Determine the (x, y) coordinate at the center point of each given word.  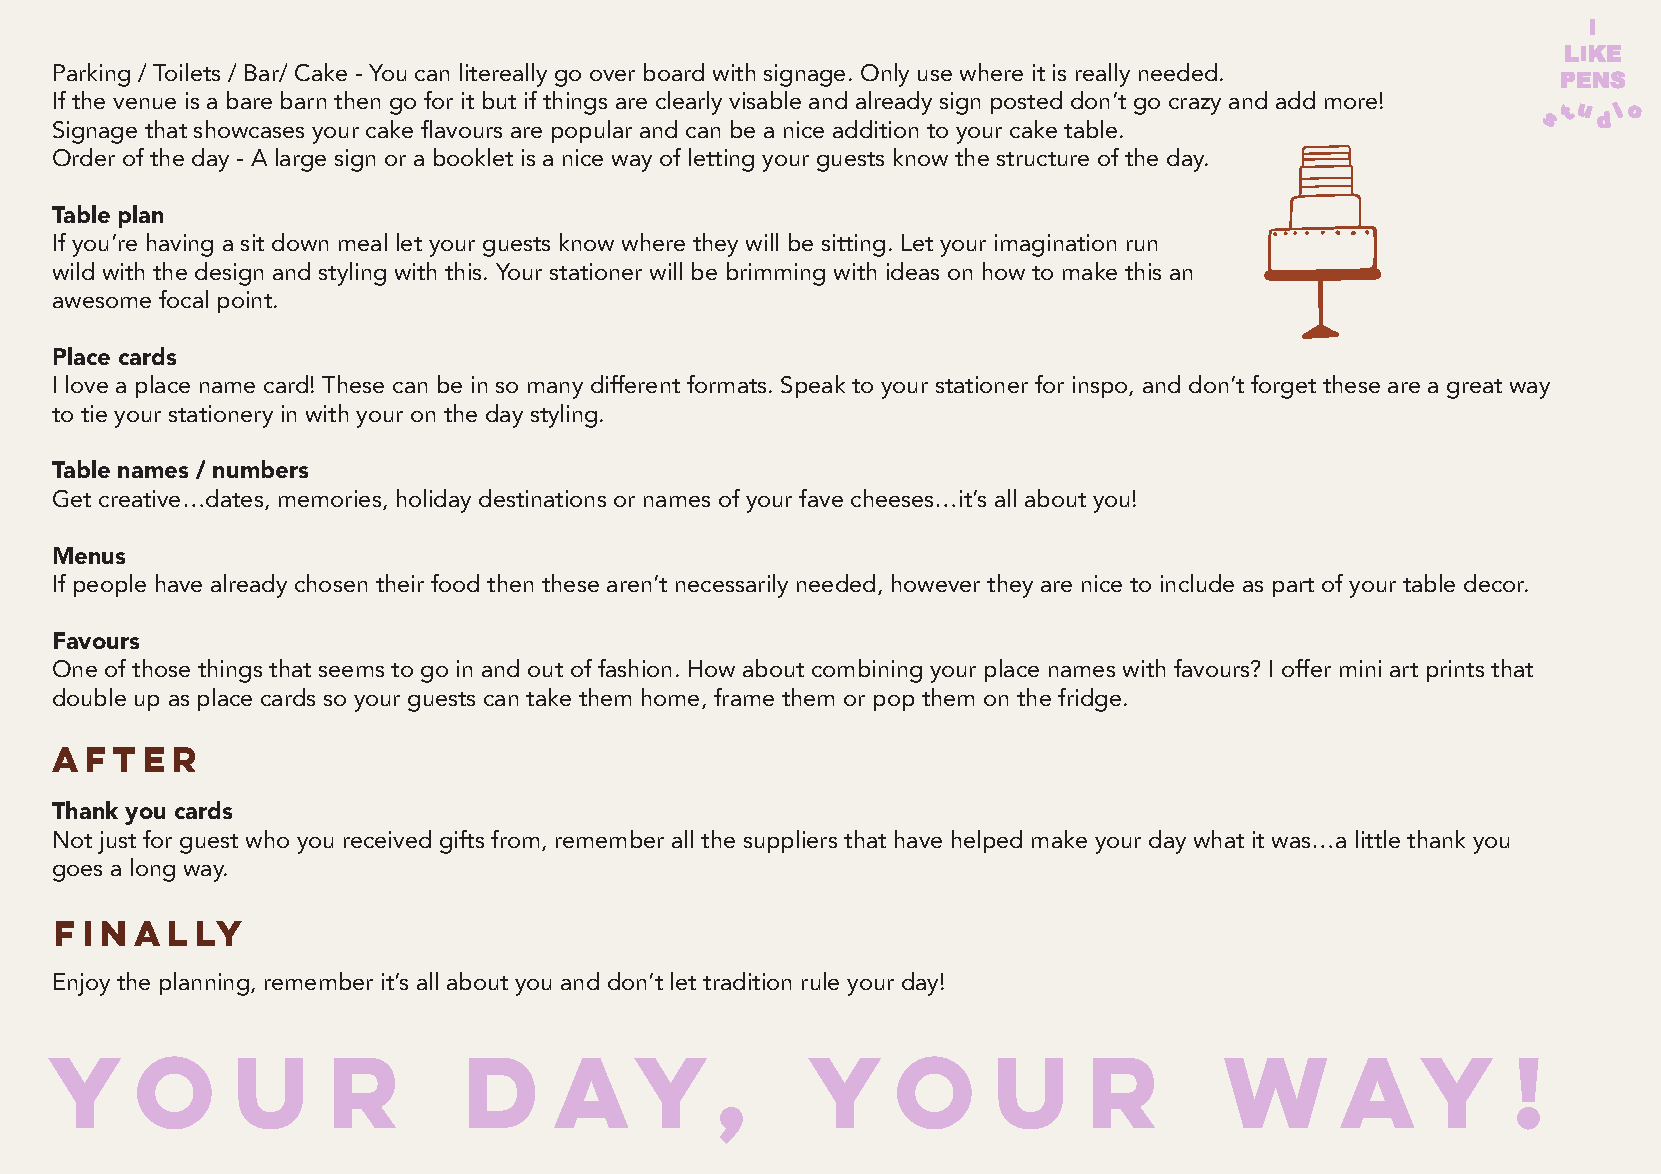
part (1293, 587)
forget (1283, 387)
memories (331, 500)
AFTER (123, 759)
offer (1306, 668)
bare (249, 100)
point (246, 302)
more (1351, 103)
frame (744, 697)
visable (765, 100)
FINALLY (149, 933)
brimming (776, 274)
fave (821, 498)
